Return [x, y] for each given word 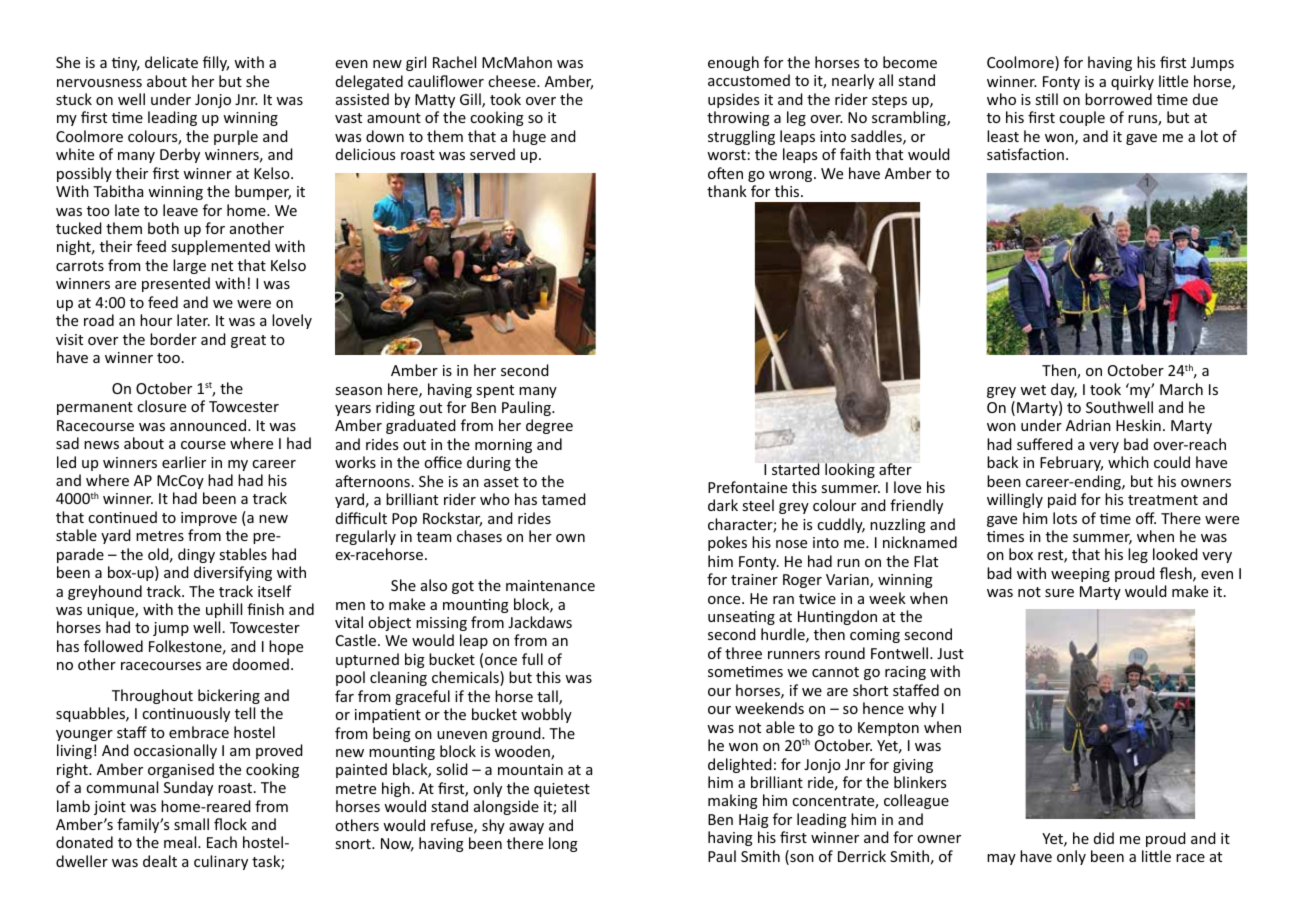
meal [181, 842]
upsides [733, 100]
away [526, 828]
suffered [1045, 444]
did [1104, 838]
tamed [564, 499]
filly [216, 63]
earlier [184, 462]
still [1046, 99]
